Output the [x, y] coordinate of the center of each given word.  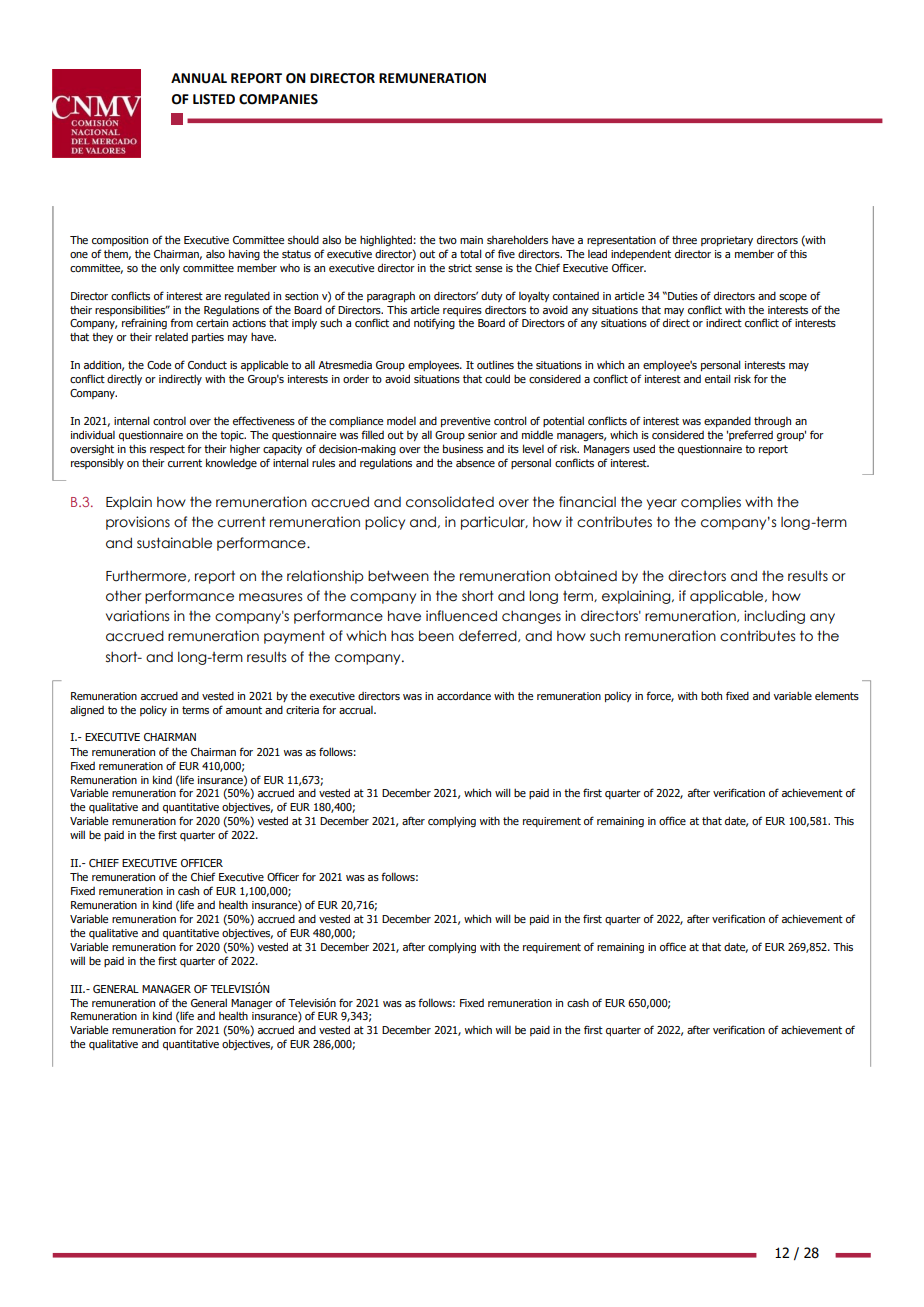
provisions [138, 523]
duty [492, 297]
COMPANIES [278, 99]
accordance [464, 695]
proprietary [727, 241]
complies [711, 503]
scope [793, 298]
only [170, 268]
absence [475, 462]
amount [244, 710]
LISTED [214, 99]
